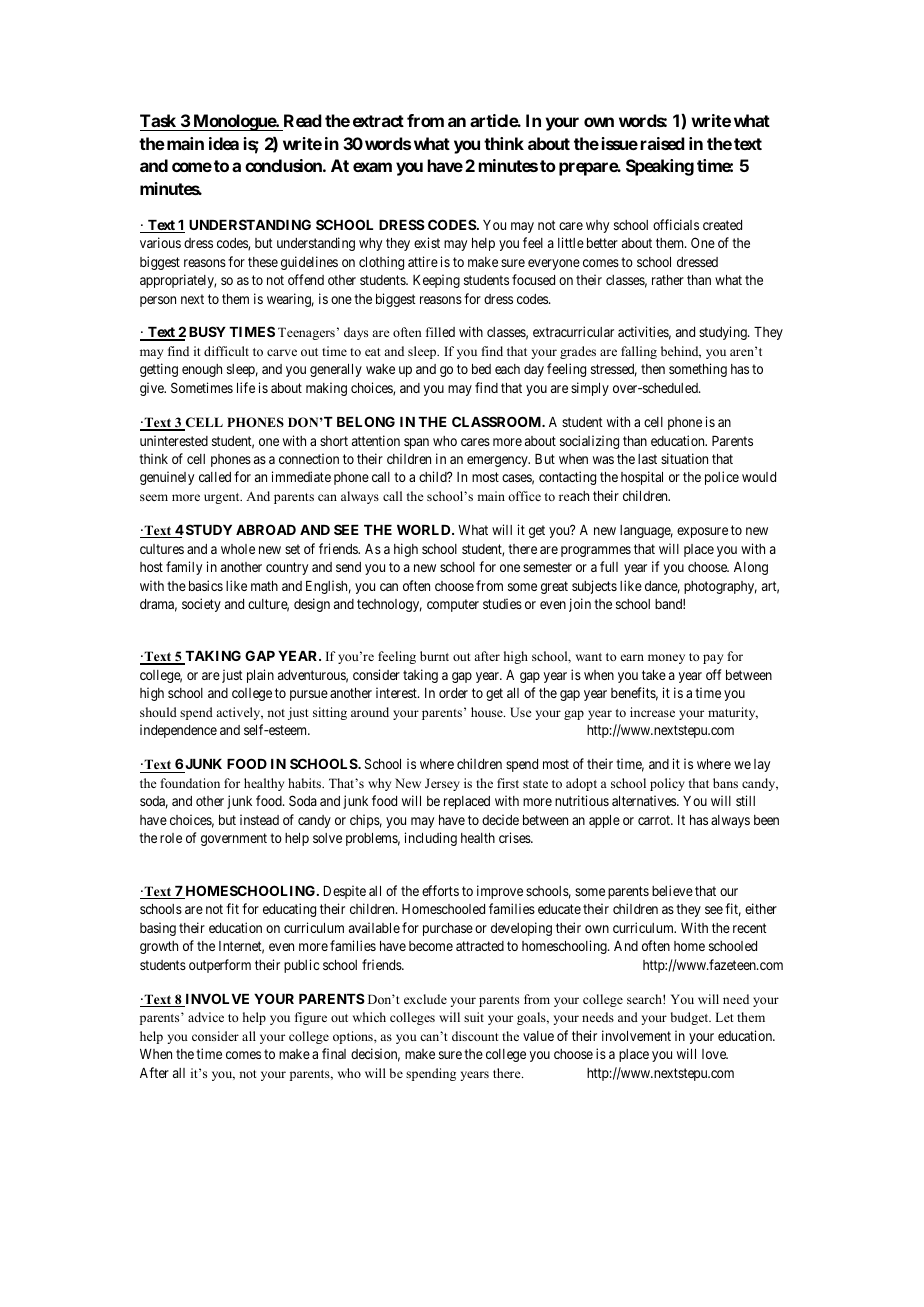 The width and height of the screenshot is (924, 1307). Describe the element at coordinates (206, 585) in the screenshot. I see `basics` at that location.
